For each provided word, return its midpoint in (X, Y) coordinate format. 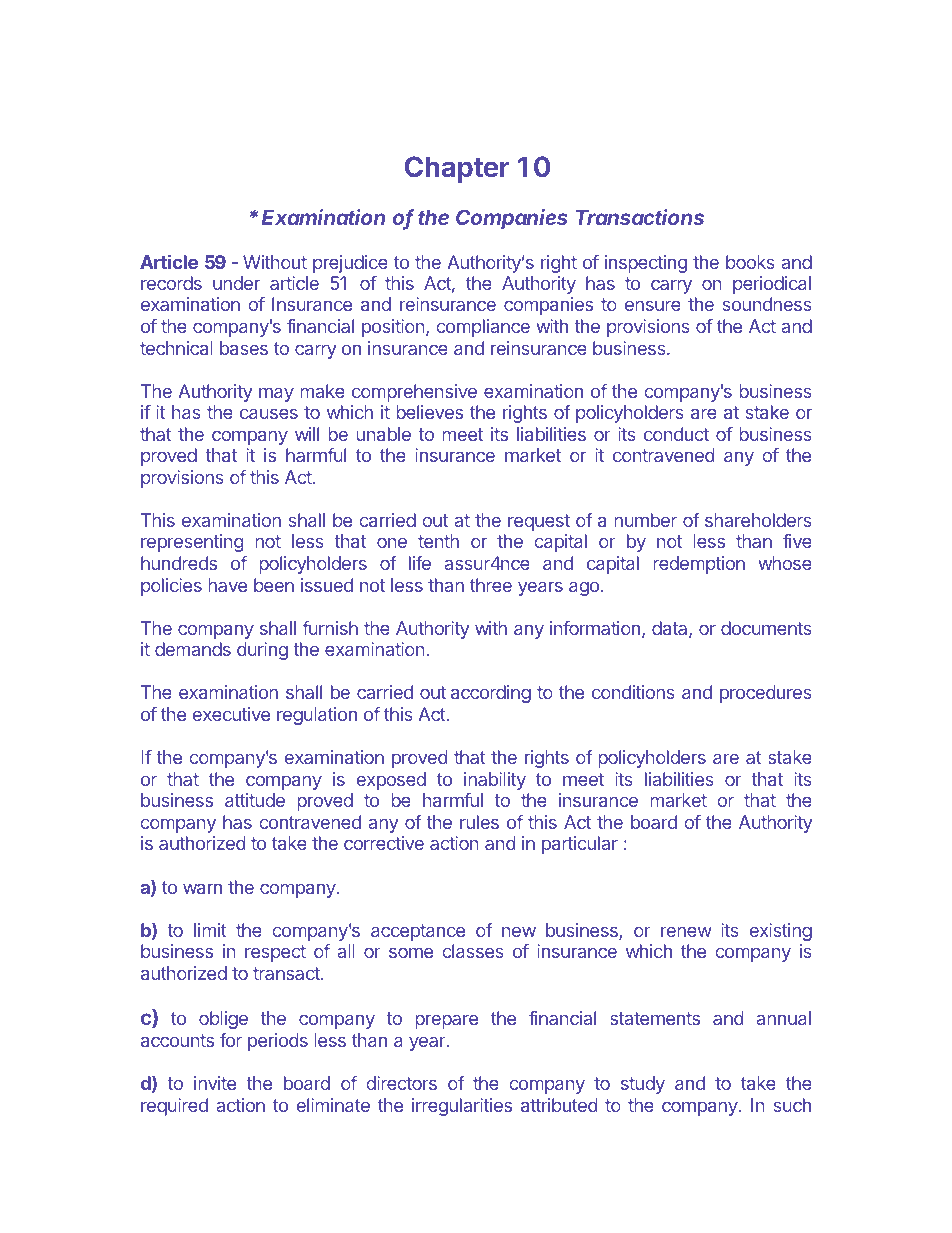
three (491, 585)
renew (686, 931)
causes (269, 413)
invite (215, 1083)
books (750, 262)
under (236, 283)
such (792, 1105)
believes (429, 412)
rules (479, 822)
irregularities (462, 1107)
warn (202, 888)
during (262, 651)
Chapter (457, 169)
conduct (676, 434)
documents (766, 628)
